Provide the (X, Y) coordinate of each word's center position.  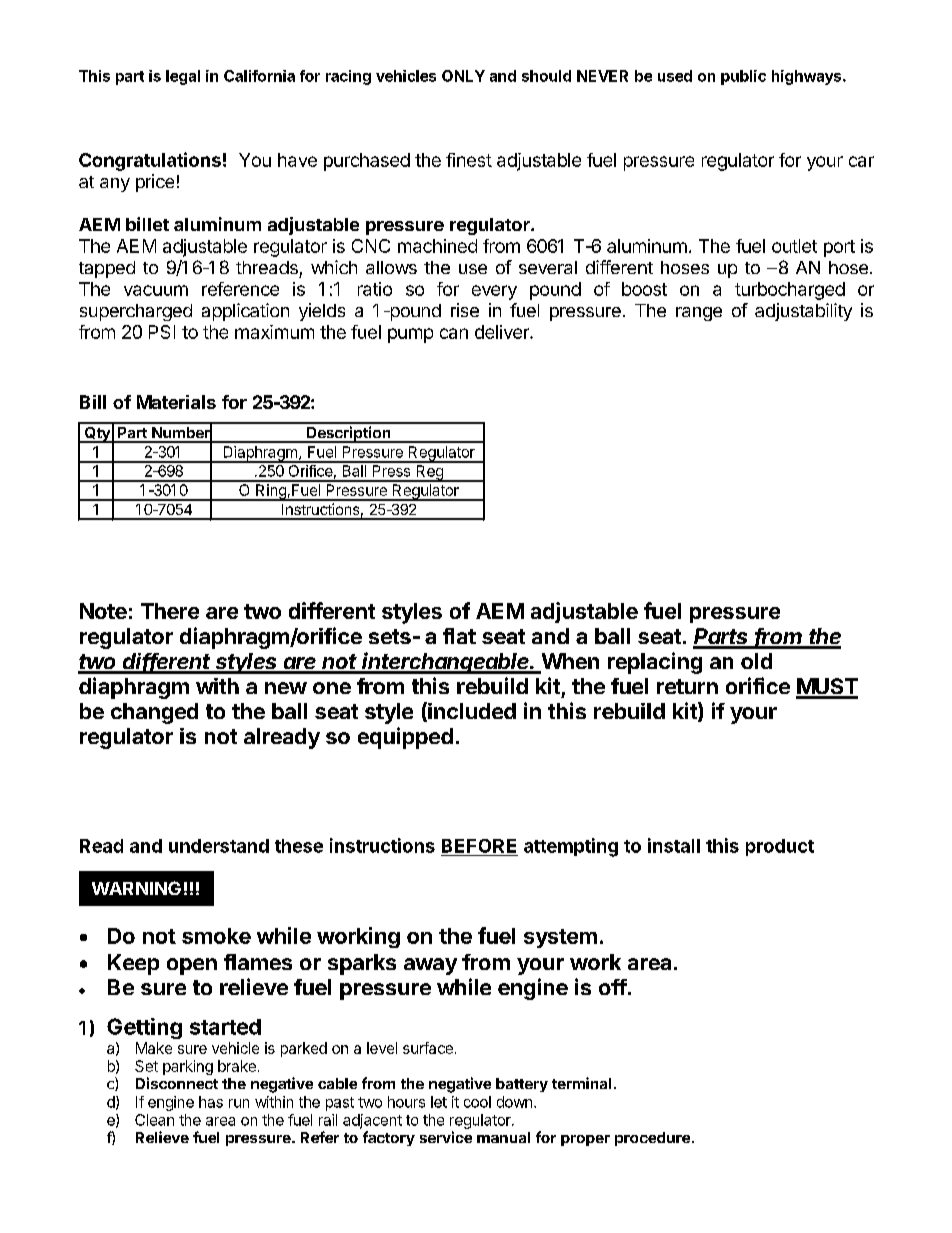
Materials (176, 402)
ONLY (463, 76)
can (454, 333)
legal (183, 77)
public (743, 77)
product (780, 847)
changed (154, 713)
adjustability (803, 312)
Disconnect (177, 1083)
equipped (405, 738)
